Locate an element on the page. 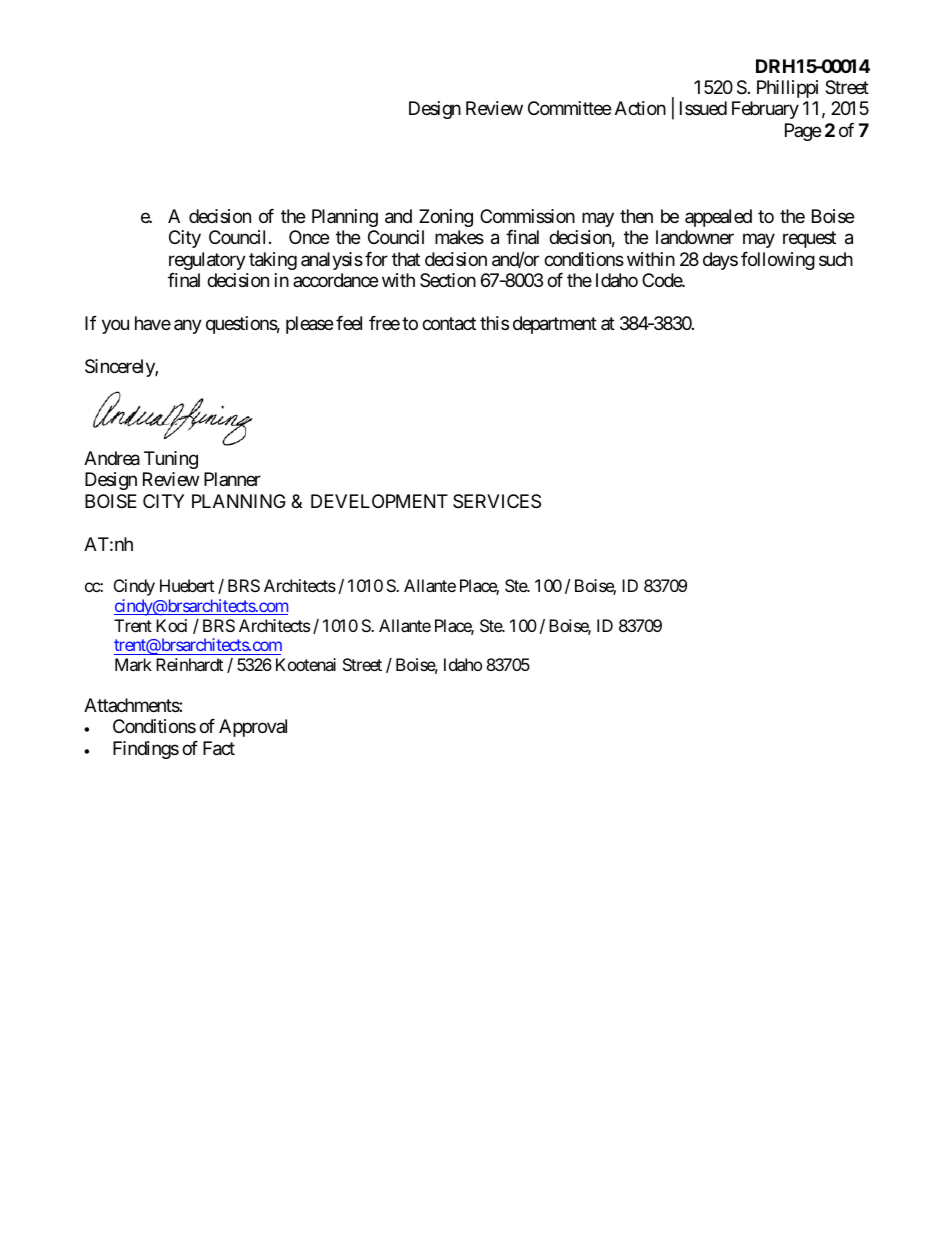 This image has height=1233, width=952. February is located at coordinates (765, 110).
